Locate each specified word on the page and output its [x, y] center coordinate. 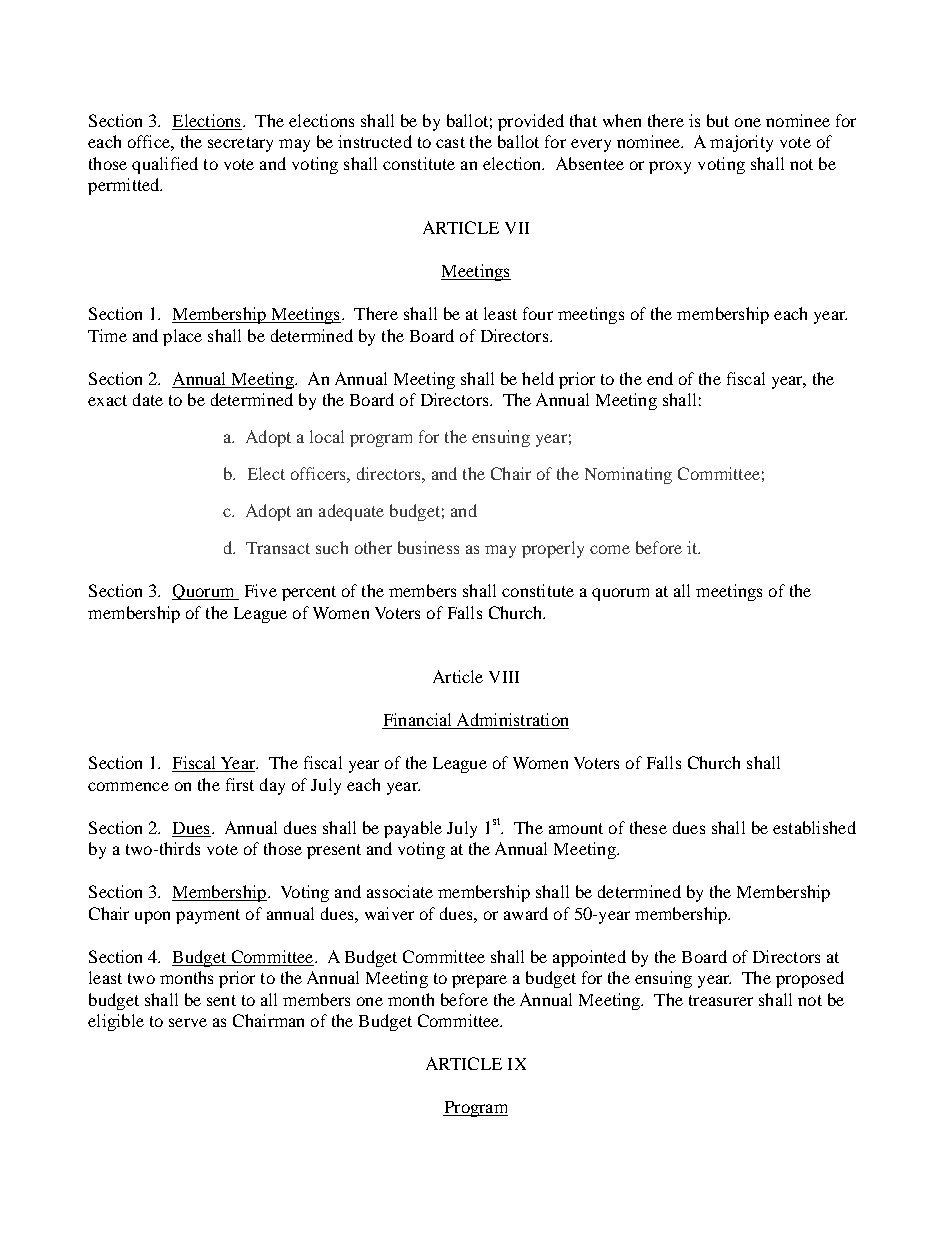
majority [741, 143]
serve [188, 1022]
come [610, 549]
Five [261, 590]
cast [450, 142]
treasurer [721, 1000]
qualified [165, 165]
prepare [479, 981]
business [428, 547]
